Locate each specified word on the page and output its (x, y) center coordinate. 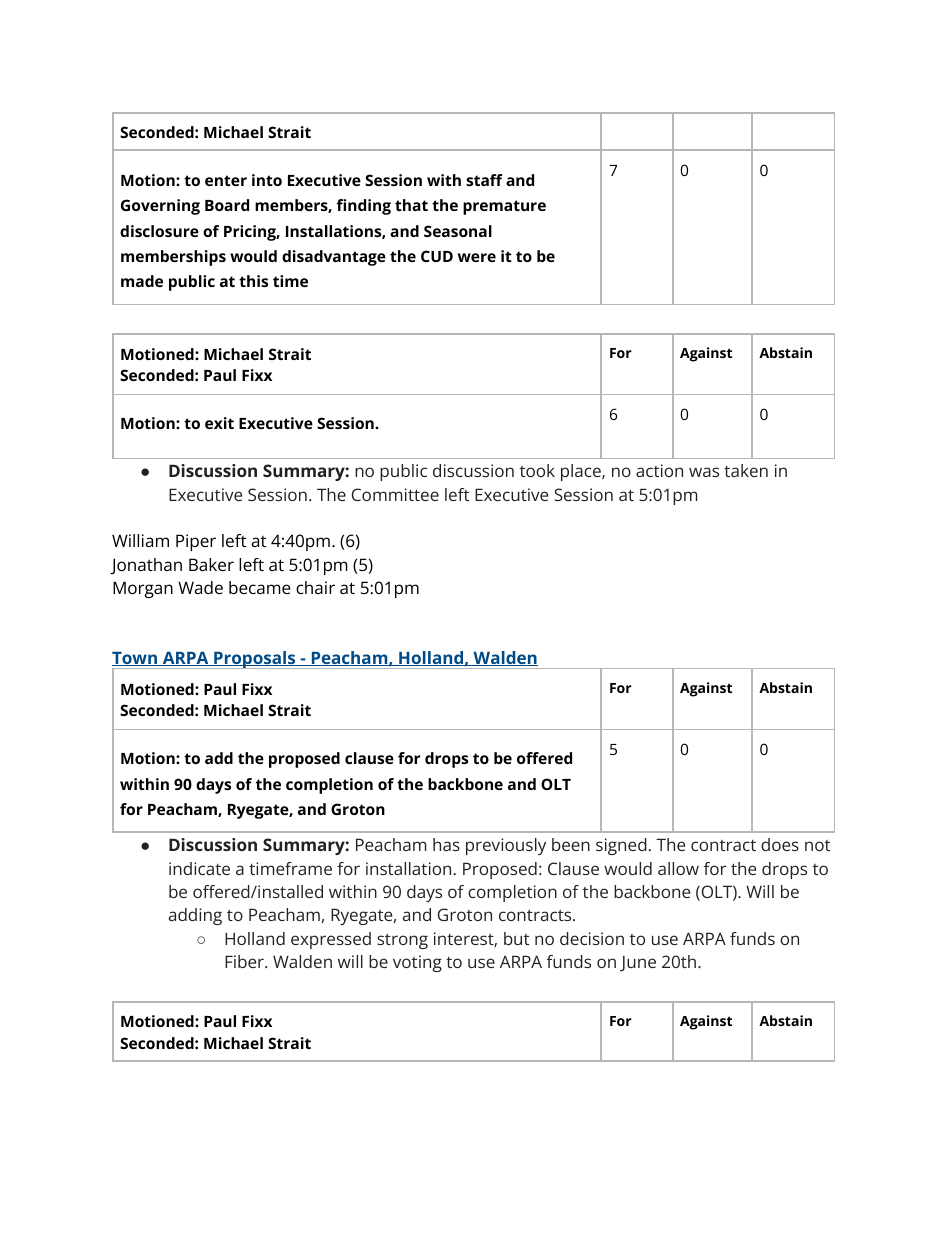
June (638, 964)
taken (746, 470)
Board (227, 205)
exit (219, 423)
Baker (211, 564)
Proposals (255, 660)
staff (484, 180)
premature (504, 207)
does (780, 844)
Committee (395, 494)
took (537, 470)
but (516, 938)
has (446, 844)
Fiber (245, 961)
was (704, 472)
